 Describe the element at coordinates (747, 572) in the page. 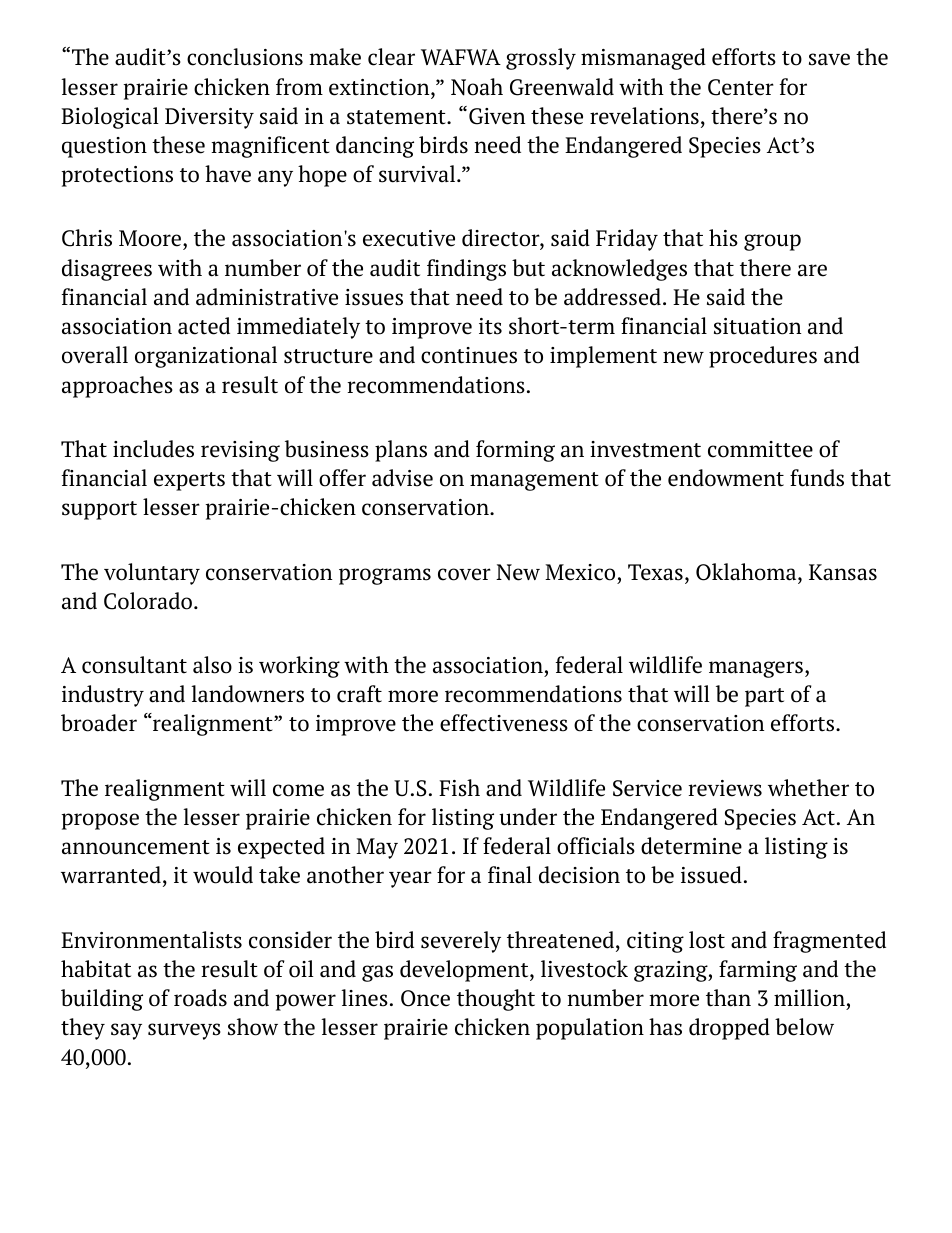

I see `Oklahoma` at that location.
